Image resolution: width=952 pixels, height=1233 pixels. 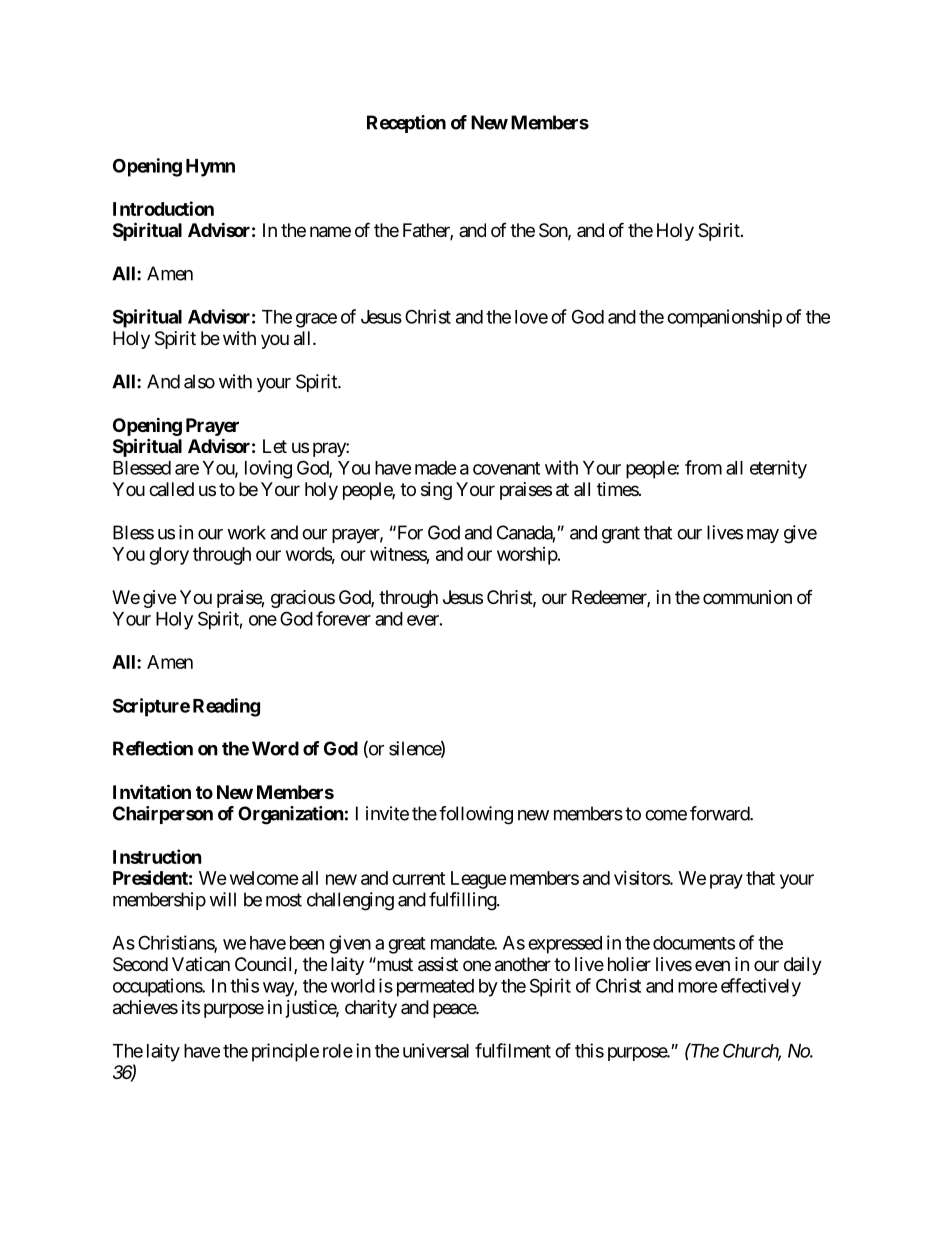 What do you see at coordinates (703, 467) in the screenshot?
I see `from` at bounding box center [703, 467].
